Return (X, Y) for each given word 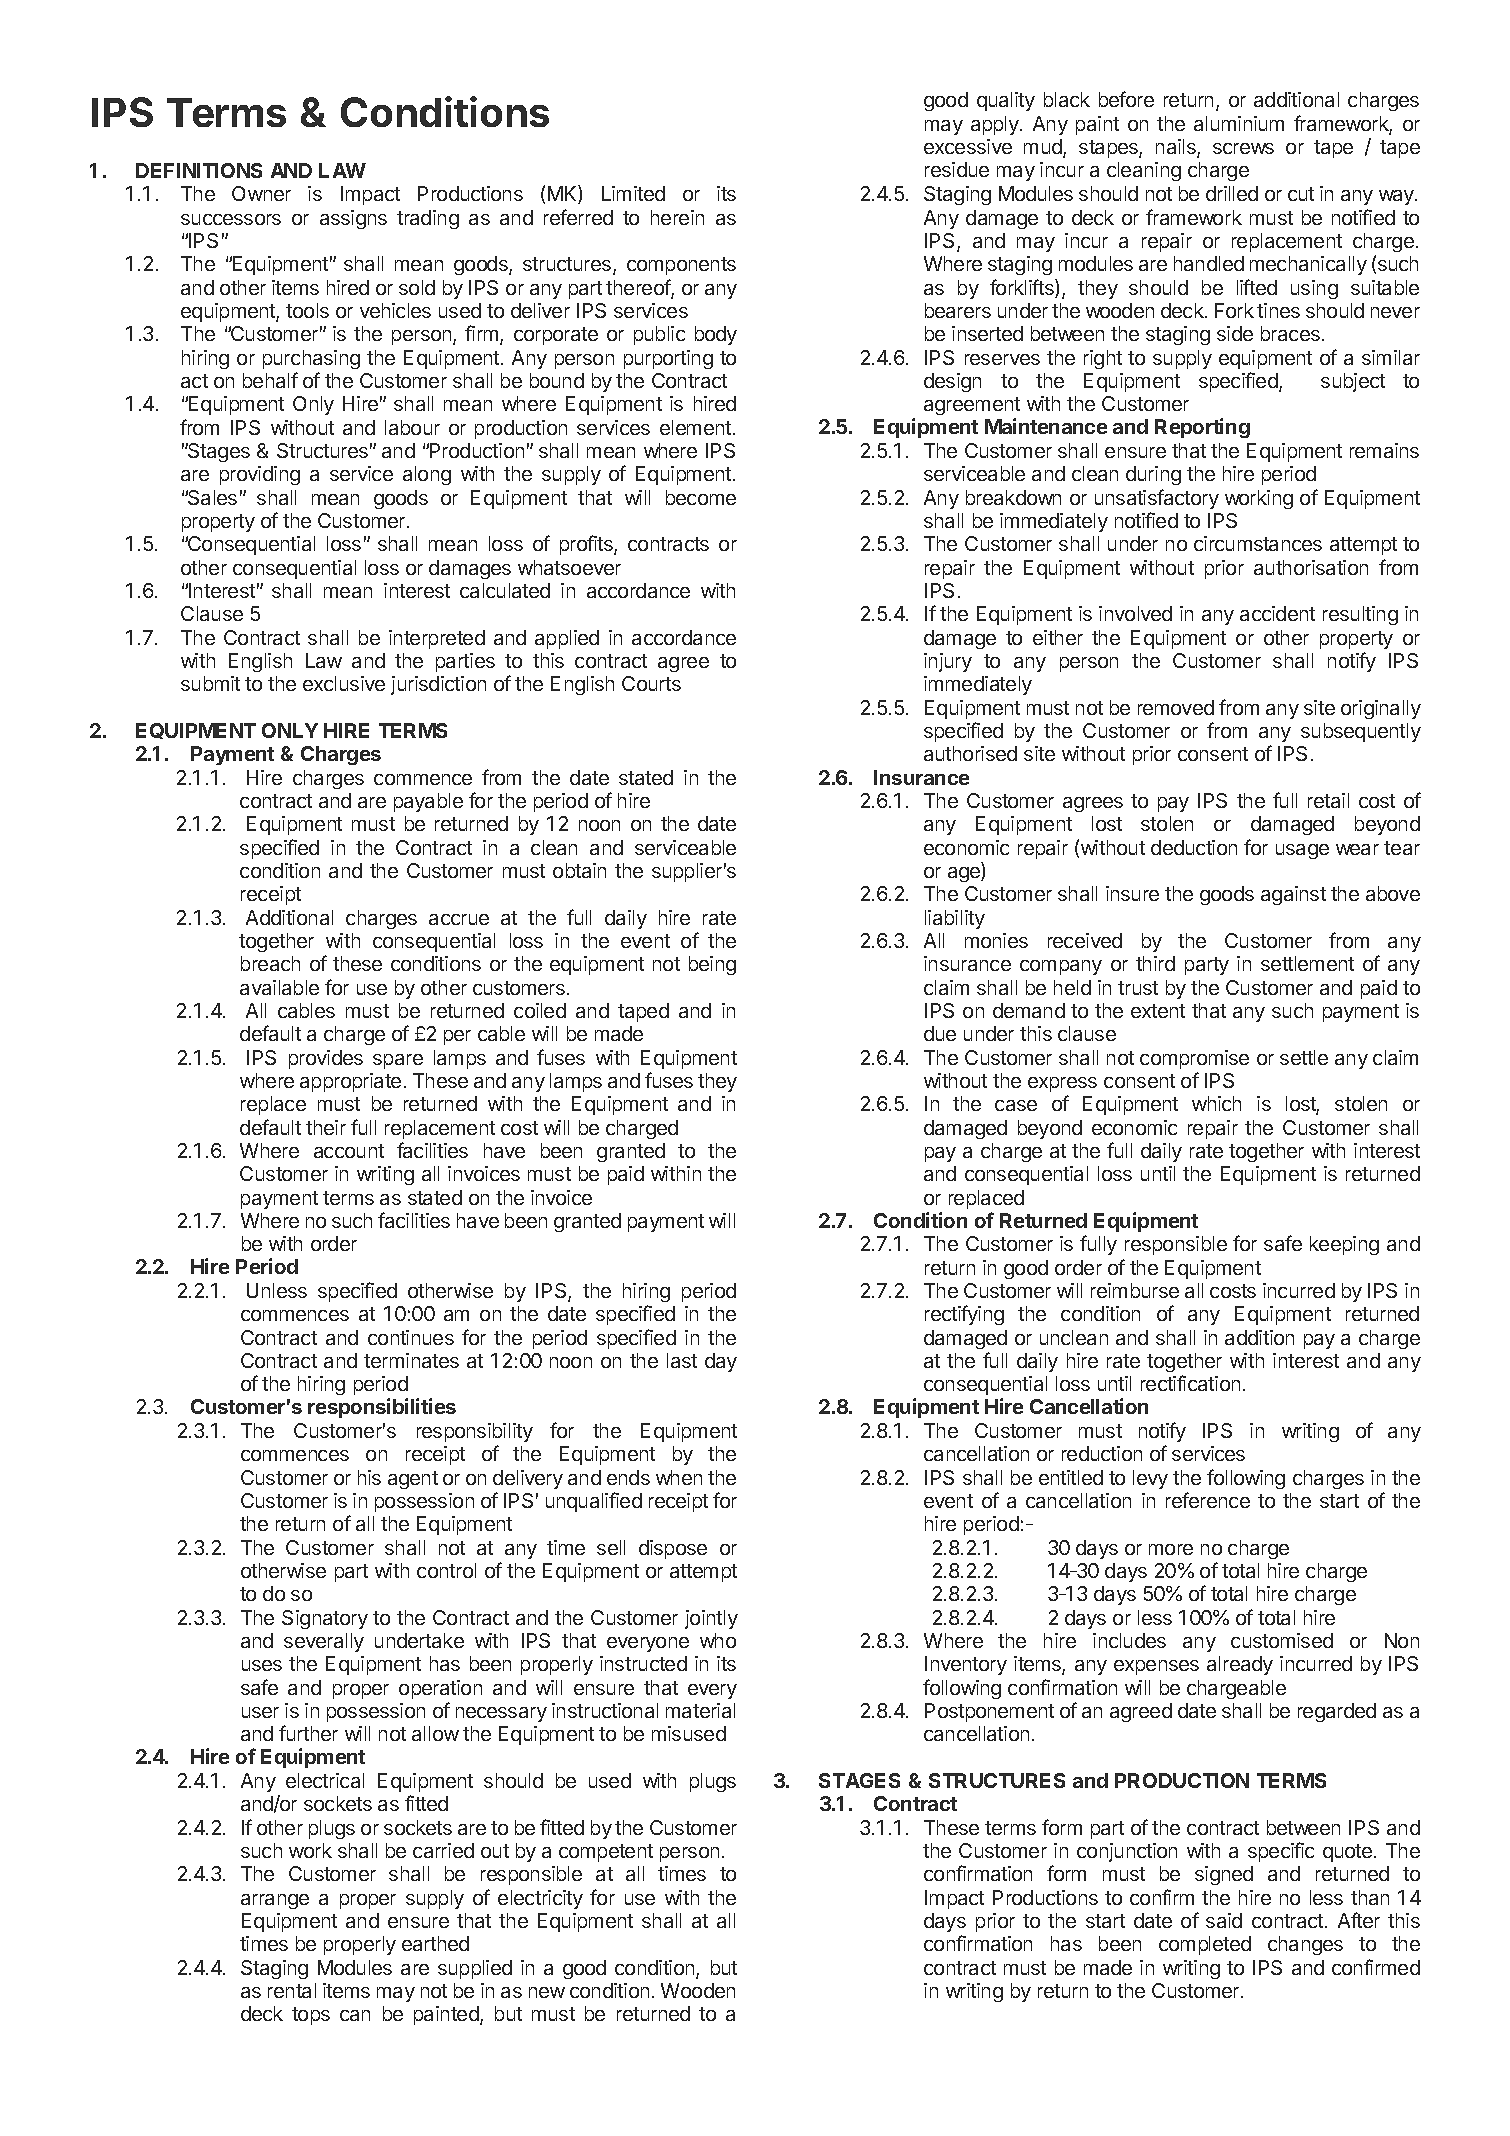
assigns (353, 219)
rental (292, 1990)
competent (606, 1853)
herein (677, 217)
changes (1305, 1945)
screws (1243, 148)
